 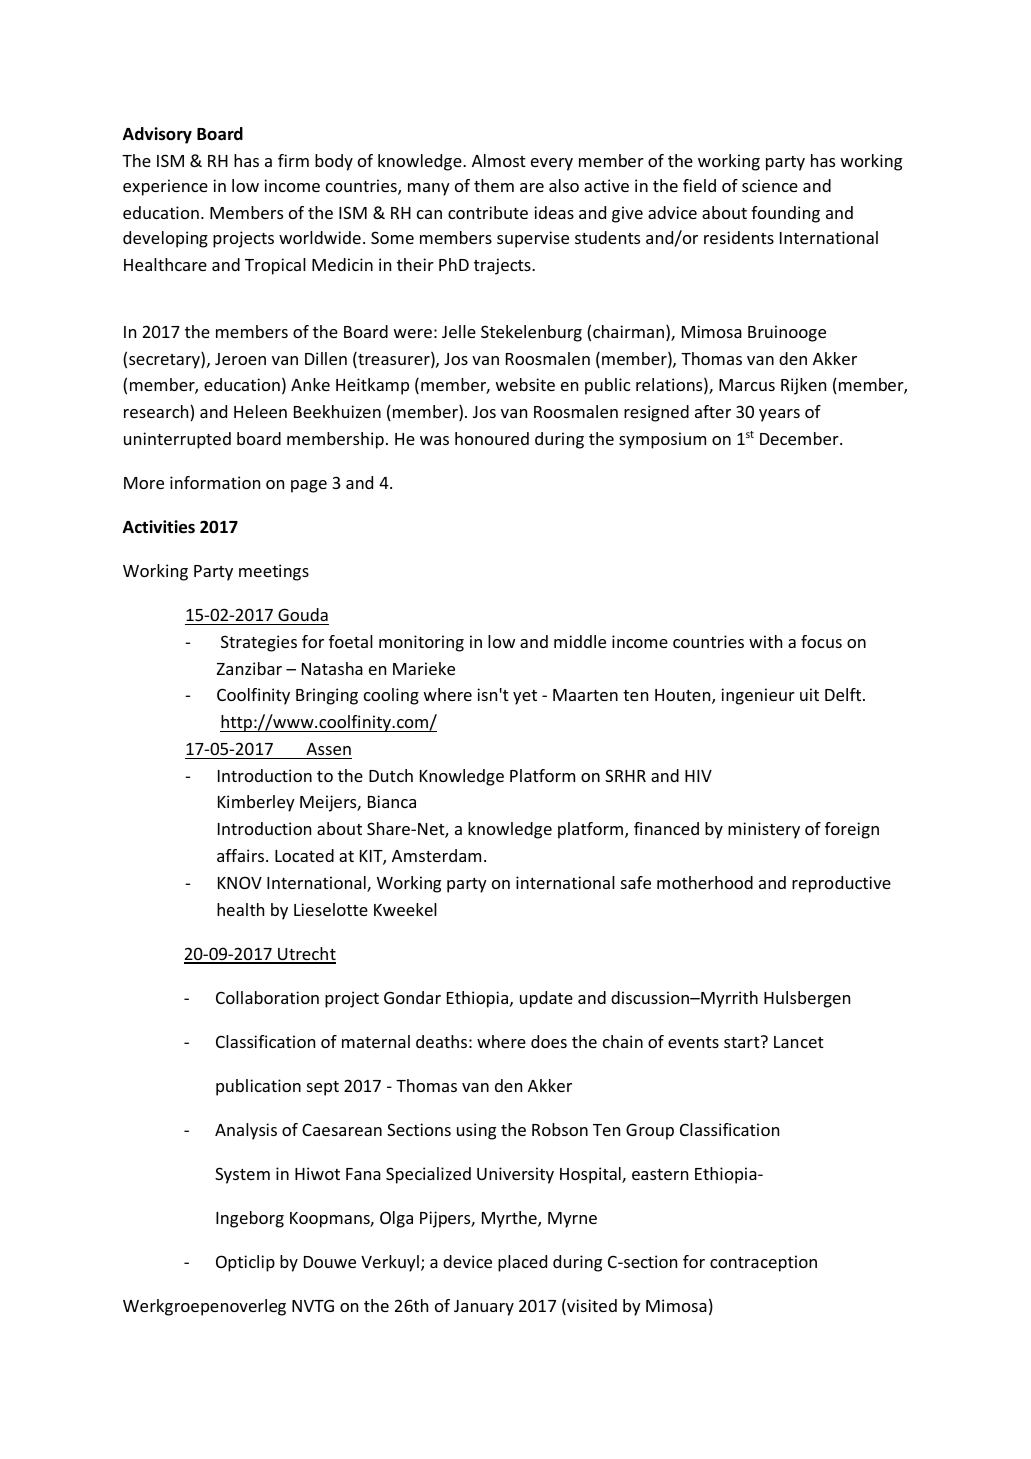 What do you see at coordinates (763, 1263) in the screenshot?
I see `contraception` at bounding box center [763, 1263].
